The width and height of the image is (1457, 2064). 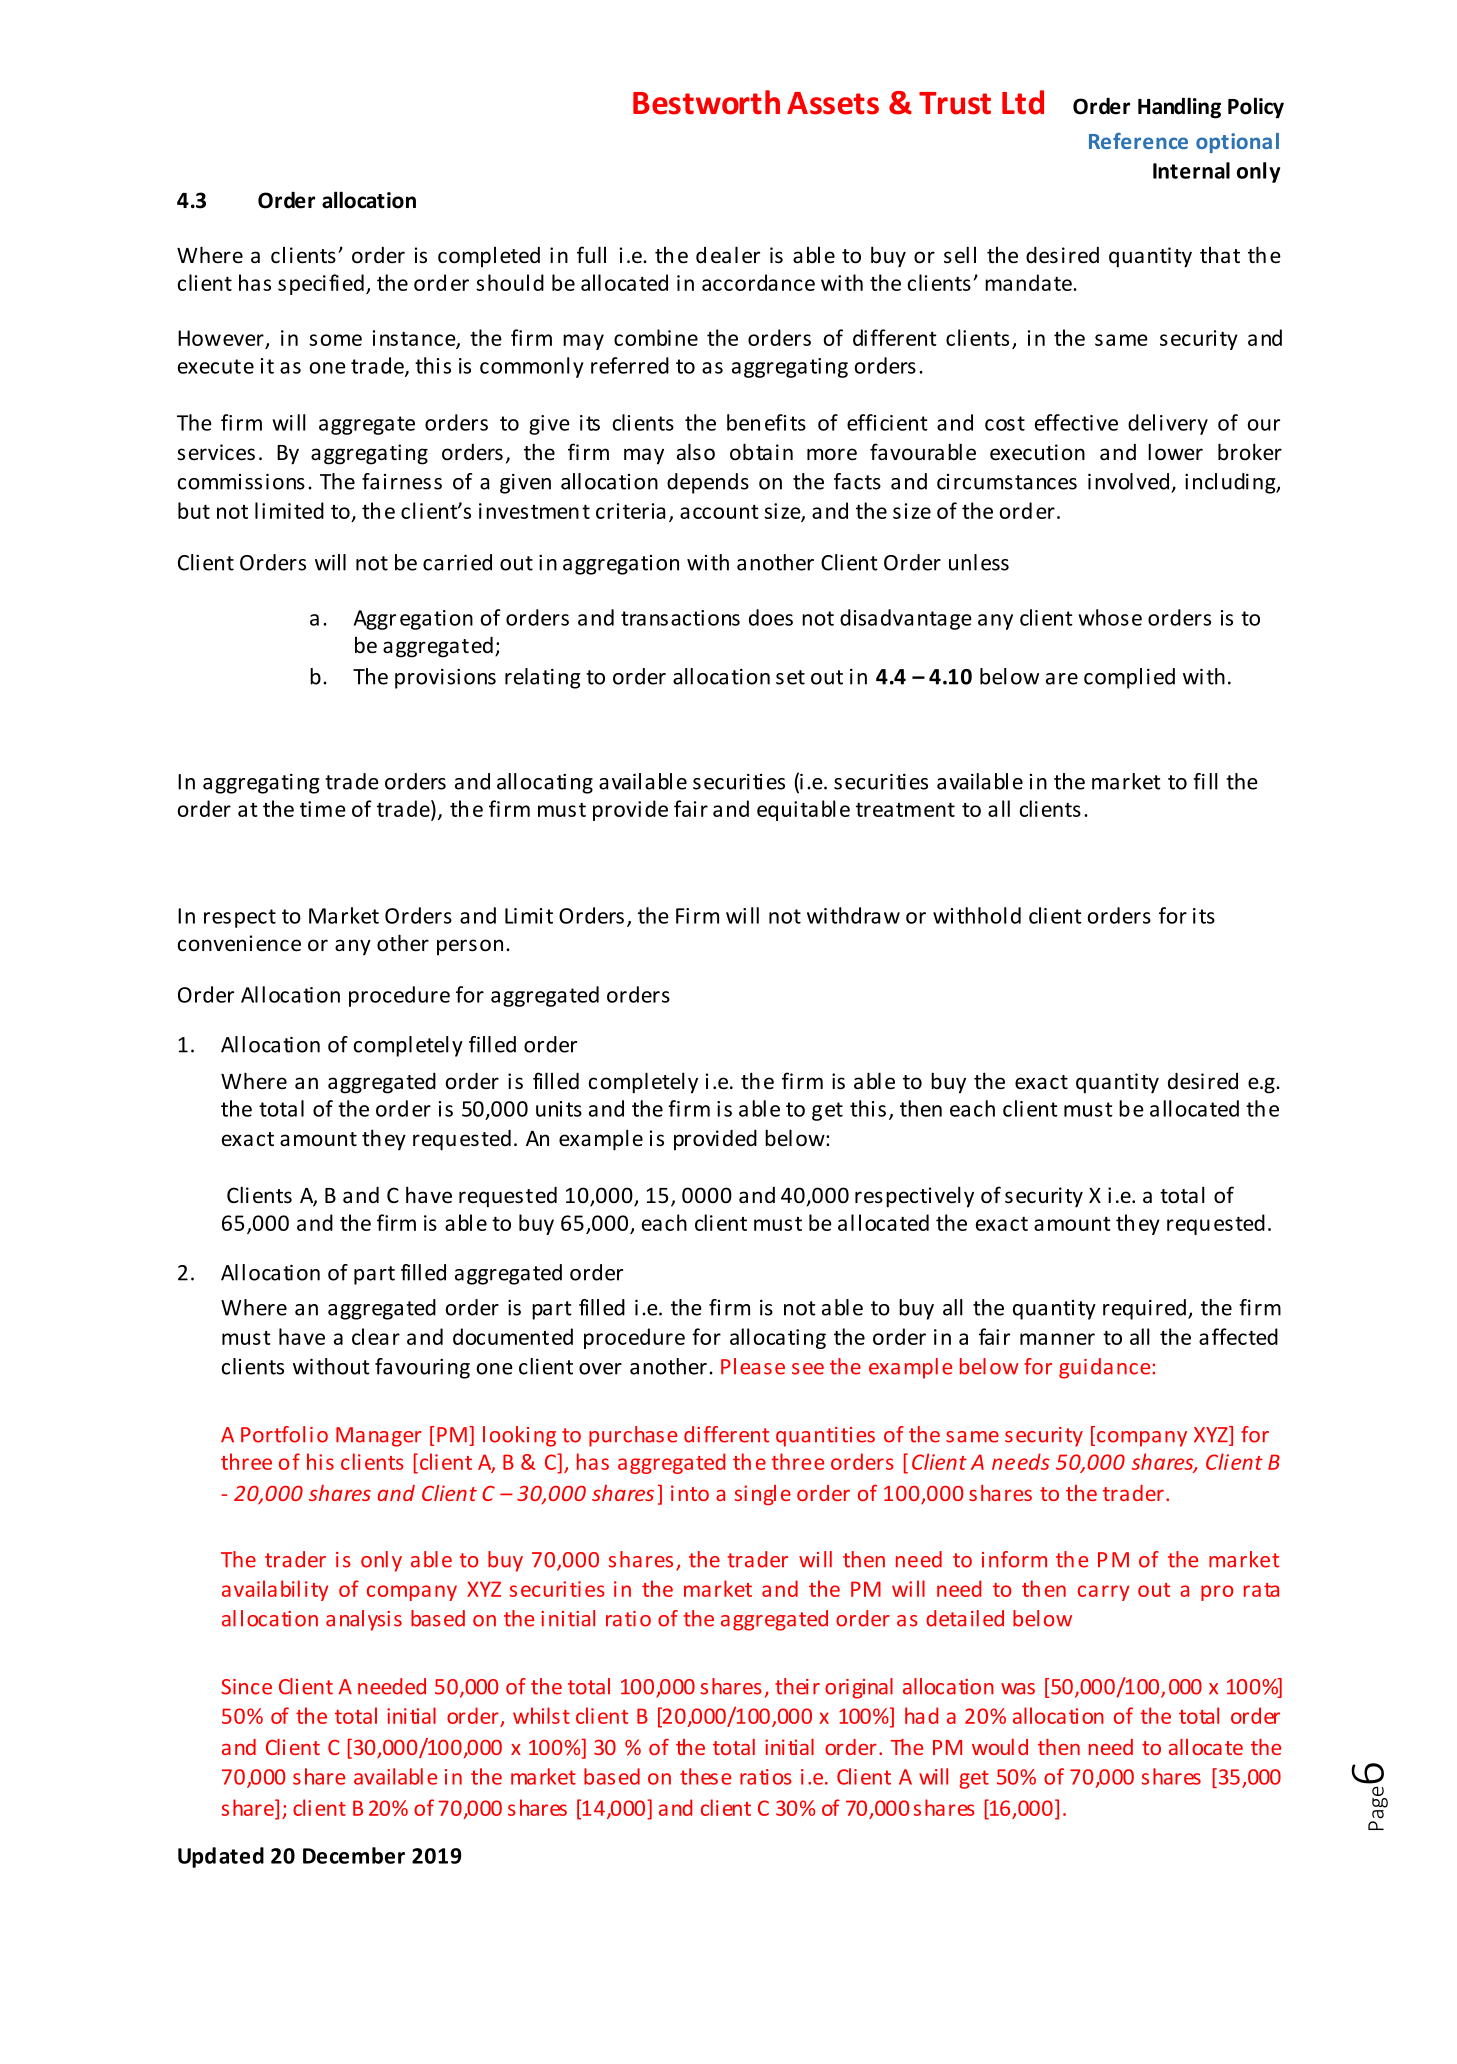 What do you see at coordinates (705, 1776) in the image?
I see `these` at bounding box center [705, 1776].
